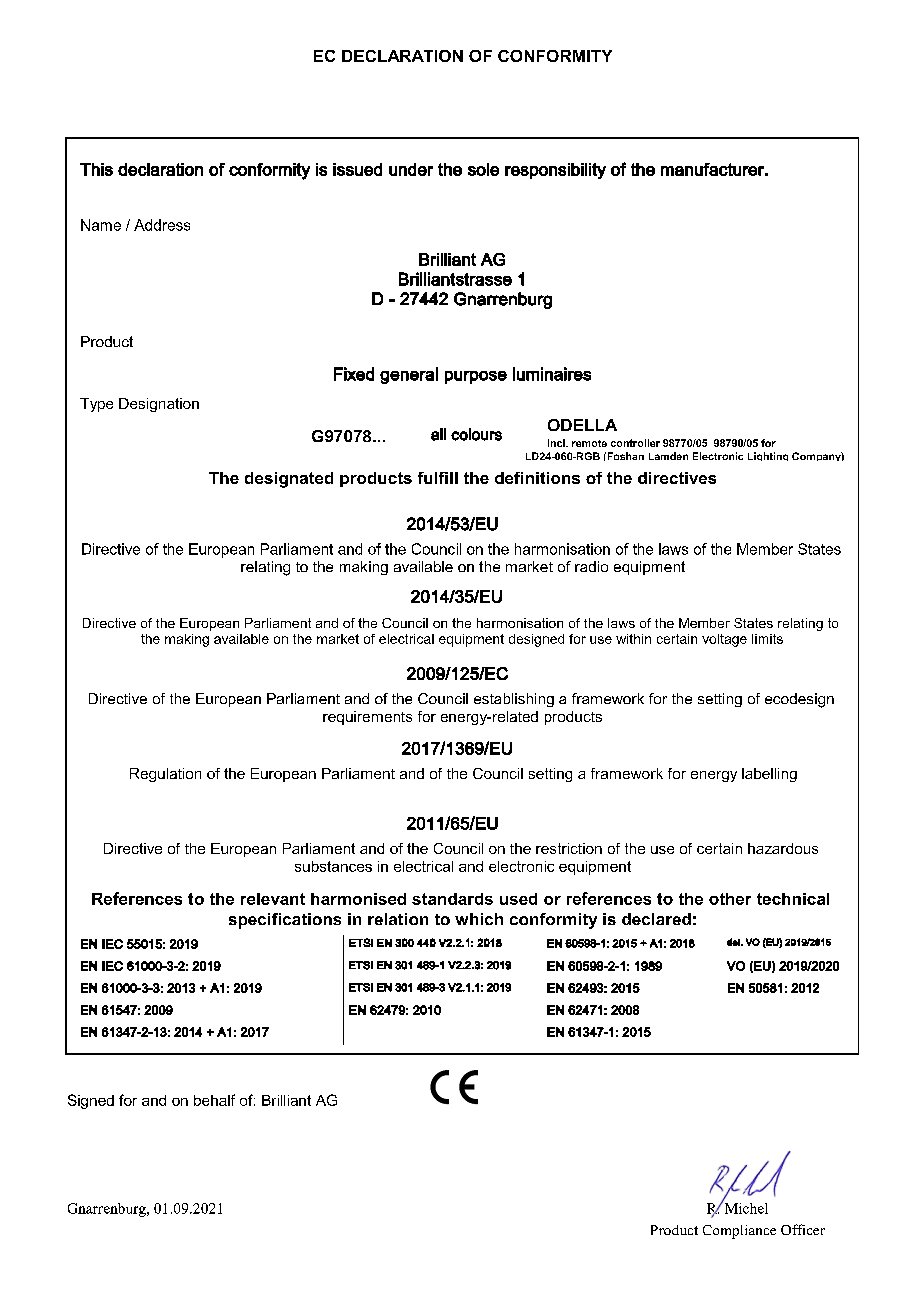 Image resolution: width=924 pixels, height=1308 pixels. Describe the element at coordinates (452, 899) in the screenshot. I see `standards` at that location.
